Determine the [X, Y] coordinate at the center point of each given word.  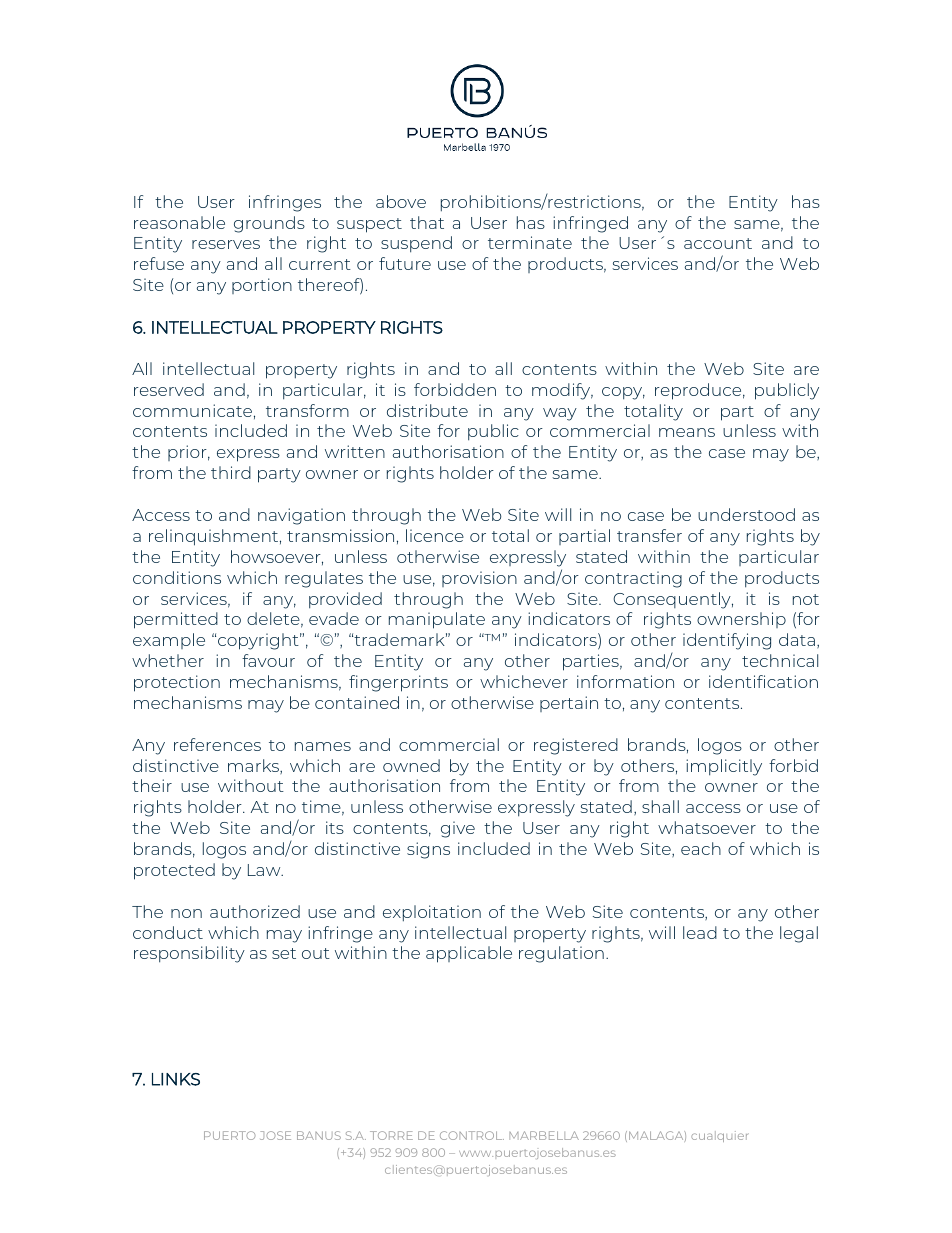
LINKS [176, 1079]
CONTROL [472, 1135]
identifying [727, 641]
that [427, 222]
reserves [226, 244]
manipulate [437, 620]
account [718, 243]
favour [268, 660]
